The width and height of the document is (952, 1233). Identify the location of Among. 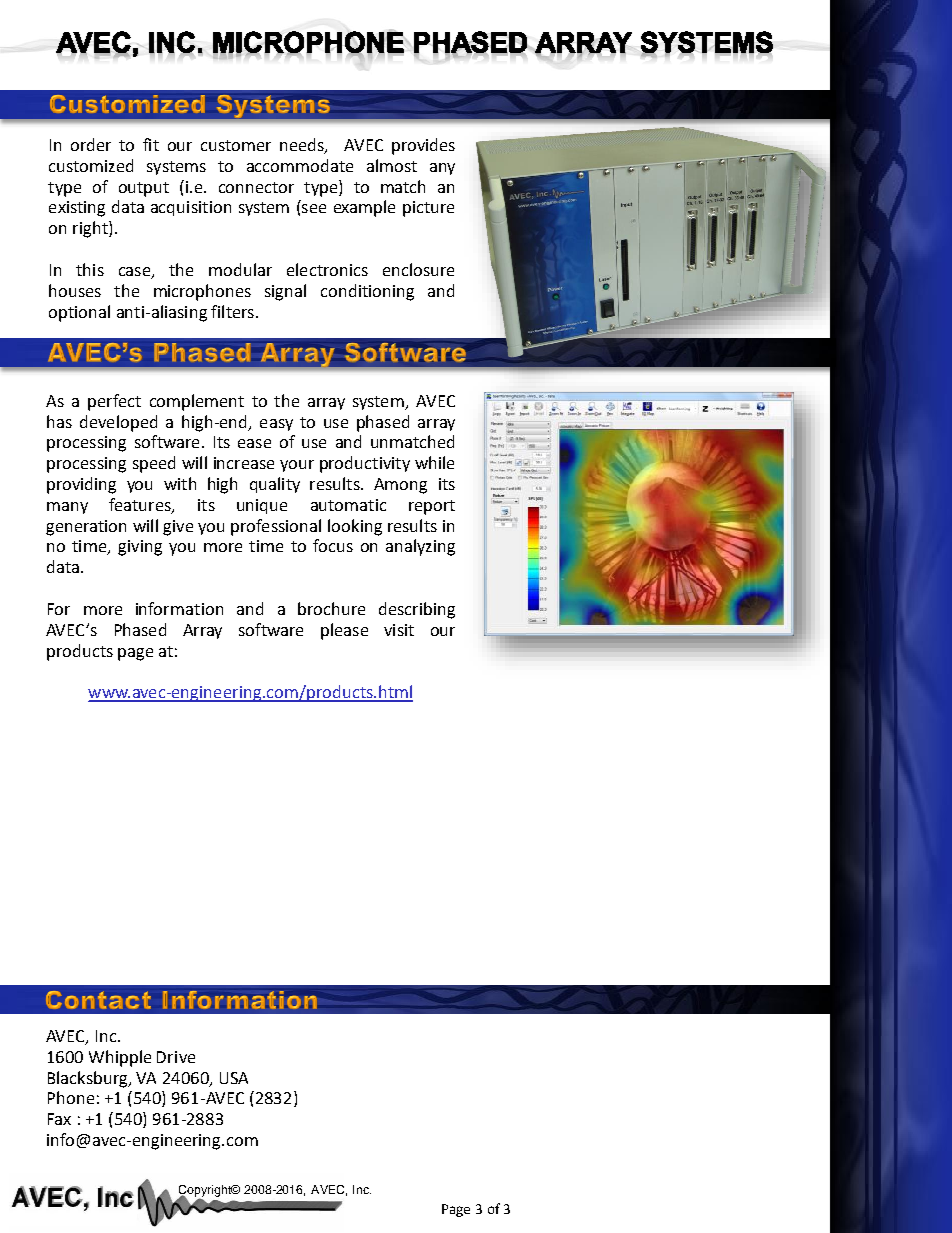
(400, 486).
